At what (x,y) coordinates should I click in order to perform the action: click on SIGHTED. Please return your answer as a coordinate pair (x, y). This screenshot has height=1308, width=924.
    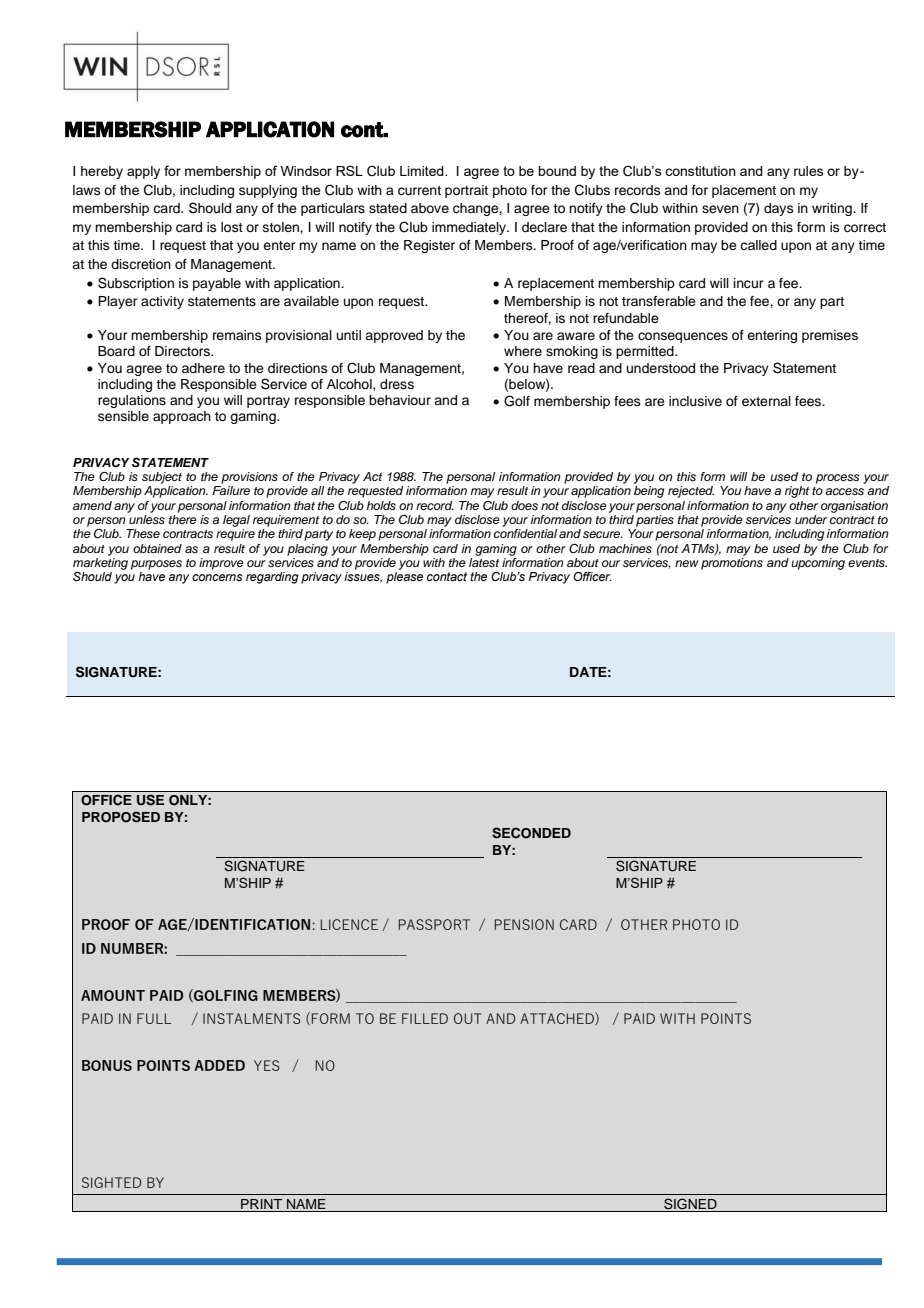
    Looking at the image, I should click on (111, 1182).
